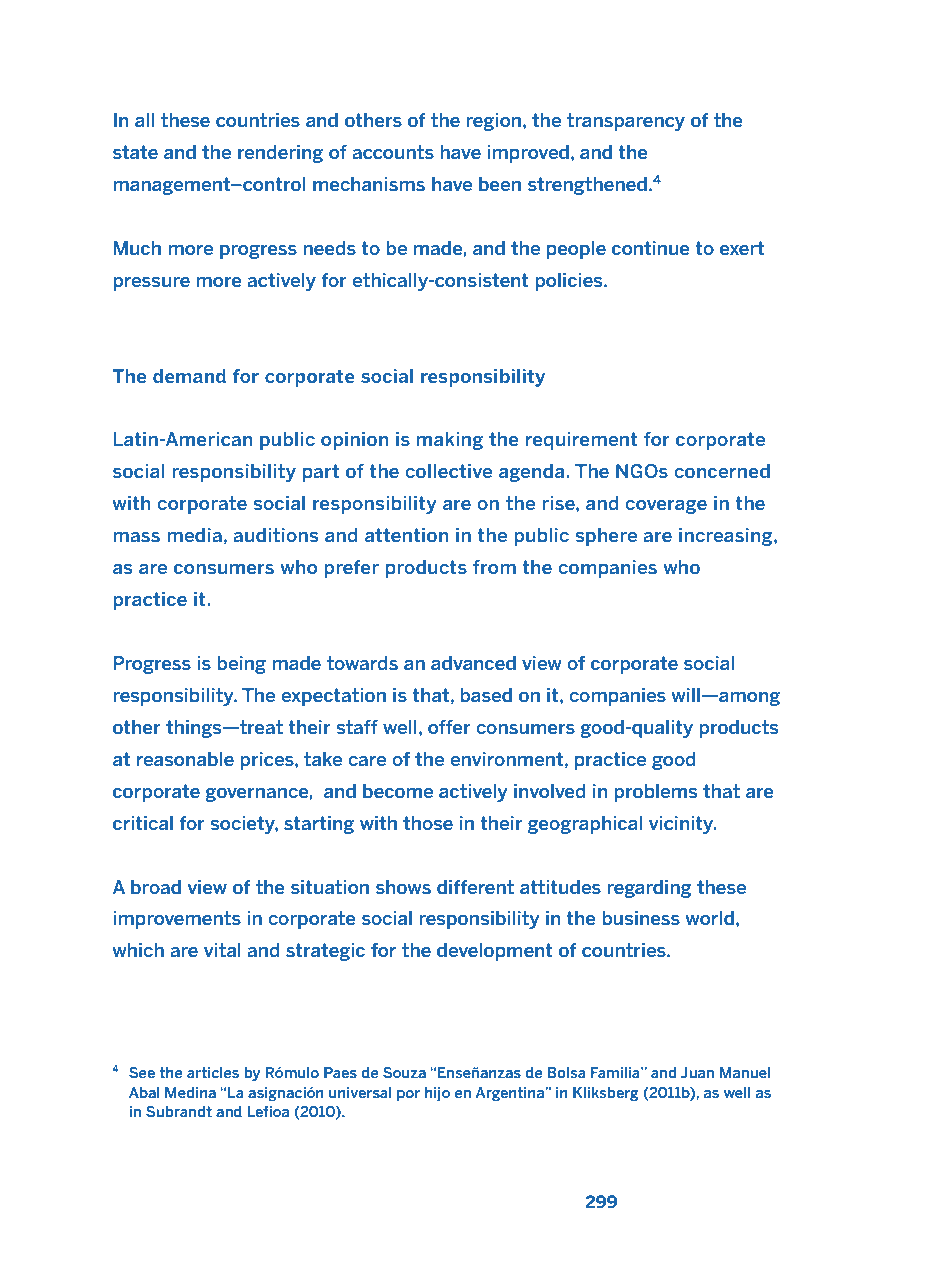 This document has width=938, height=1288. I want to click on transparency, so click(626, 122).
